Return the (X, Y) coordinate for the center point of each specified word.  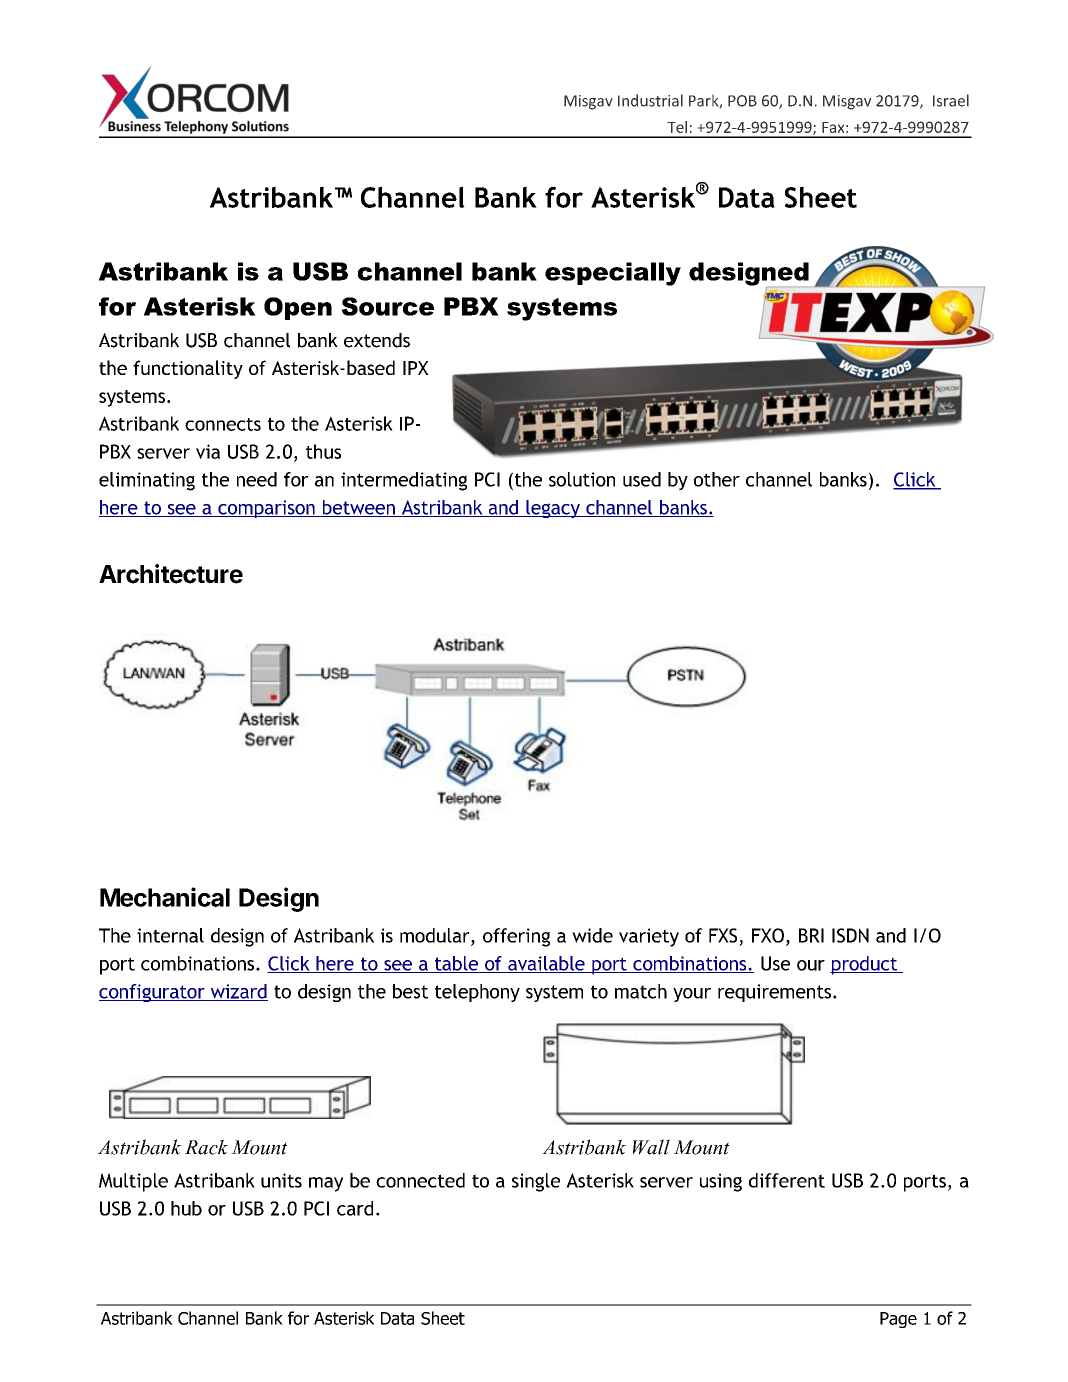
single (536, 1182)
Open (298, 308)
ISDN (850, 935)
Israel (951, 100)
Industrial (650, 100)
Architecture (171, 574)
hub (186, 1208)
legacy (553, 509)
